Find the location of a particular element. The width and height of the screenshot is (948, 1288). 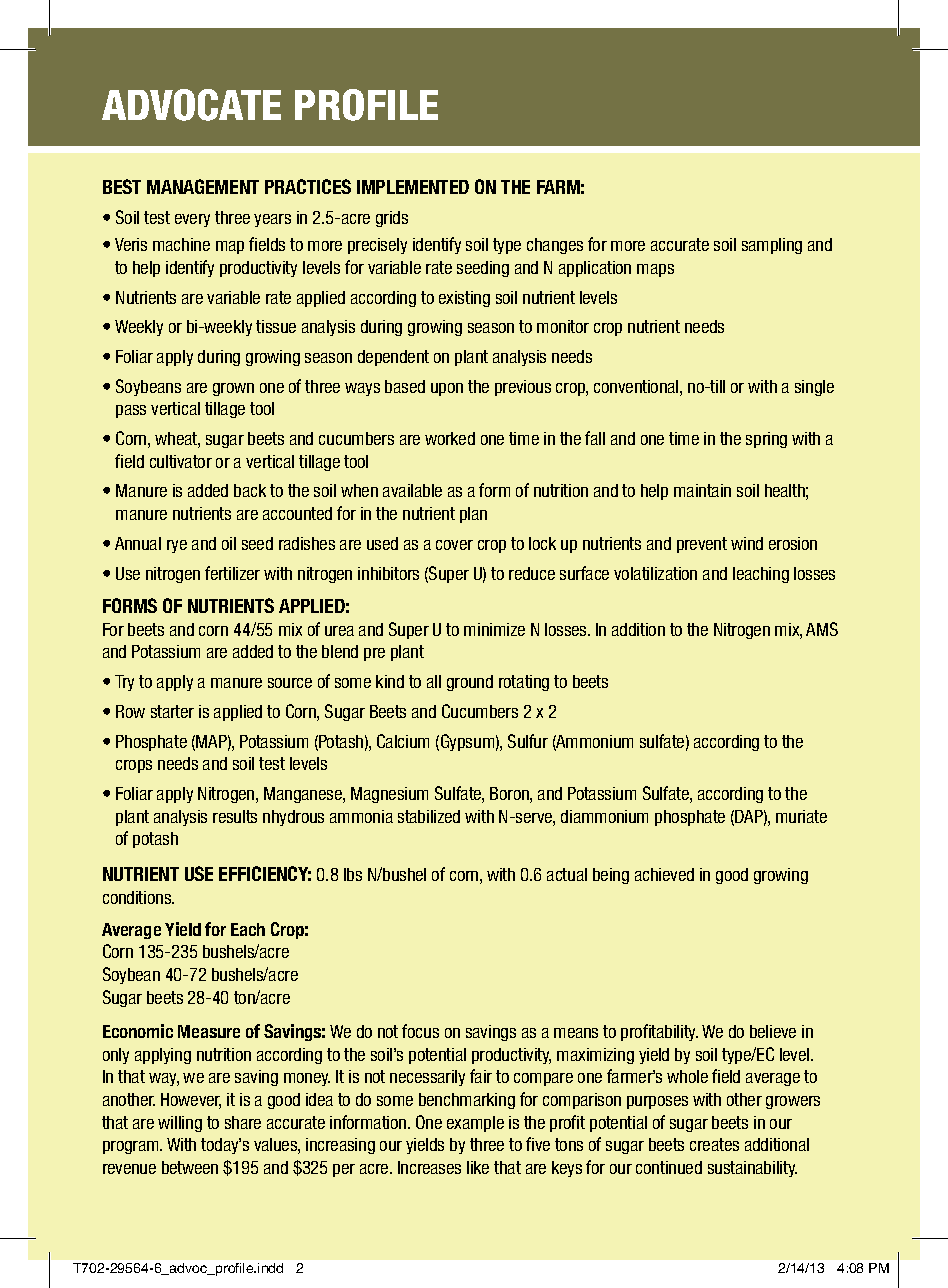

creates is located at coordinates (714, 1144).
